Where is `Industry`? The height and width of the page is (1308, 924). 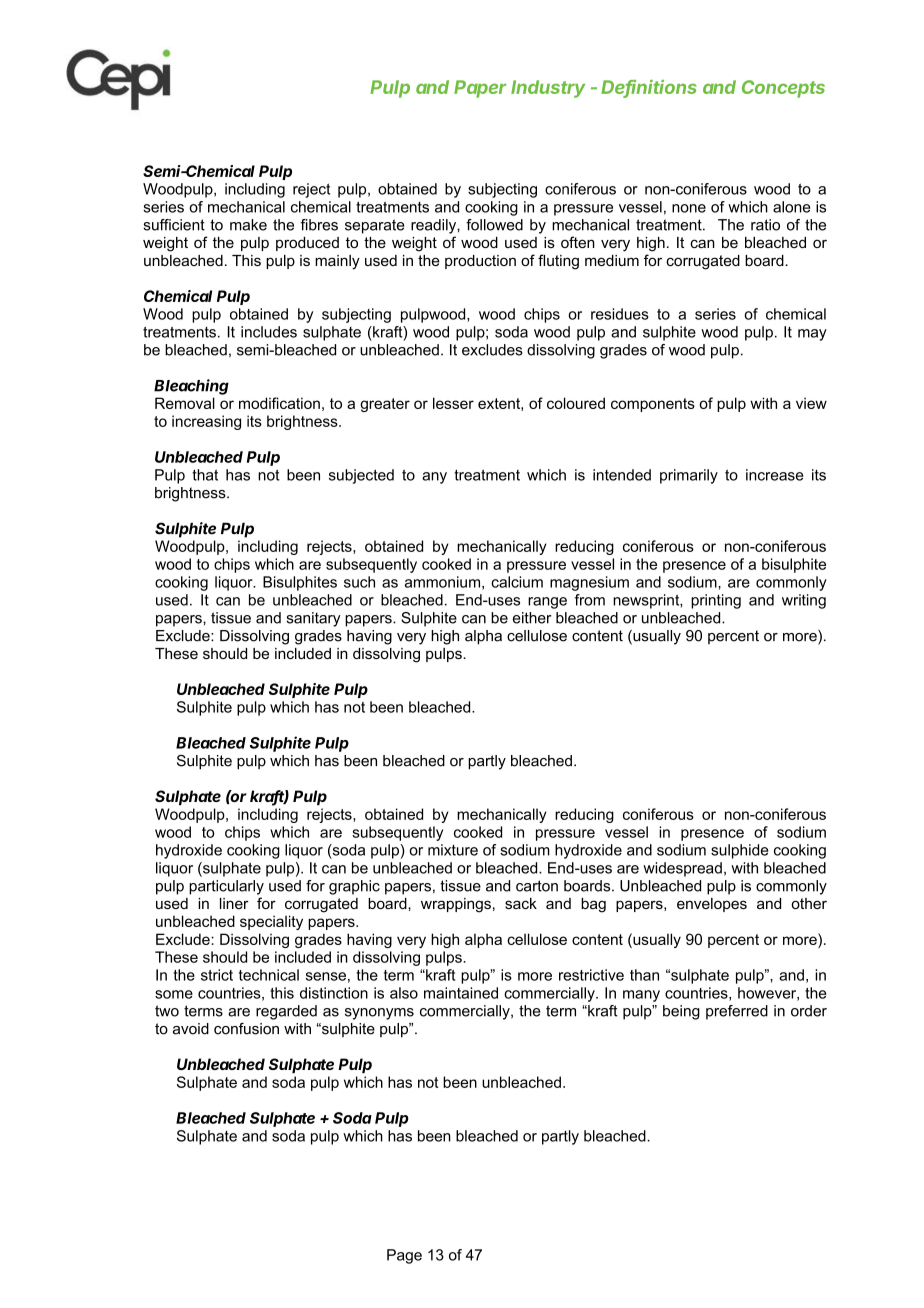
Industry is located at coordinates (548, 89).
